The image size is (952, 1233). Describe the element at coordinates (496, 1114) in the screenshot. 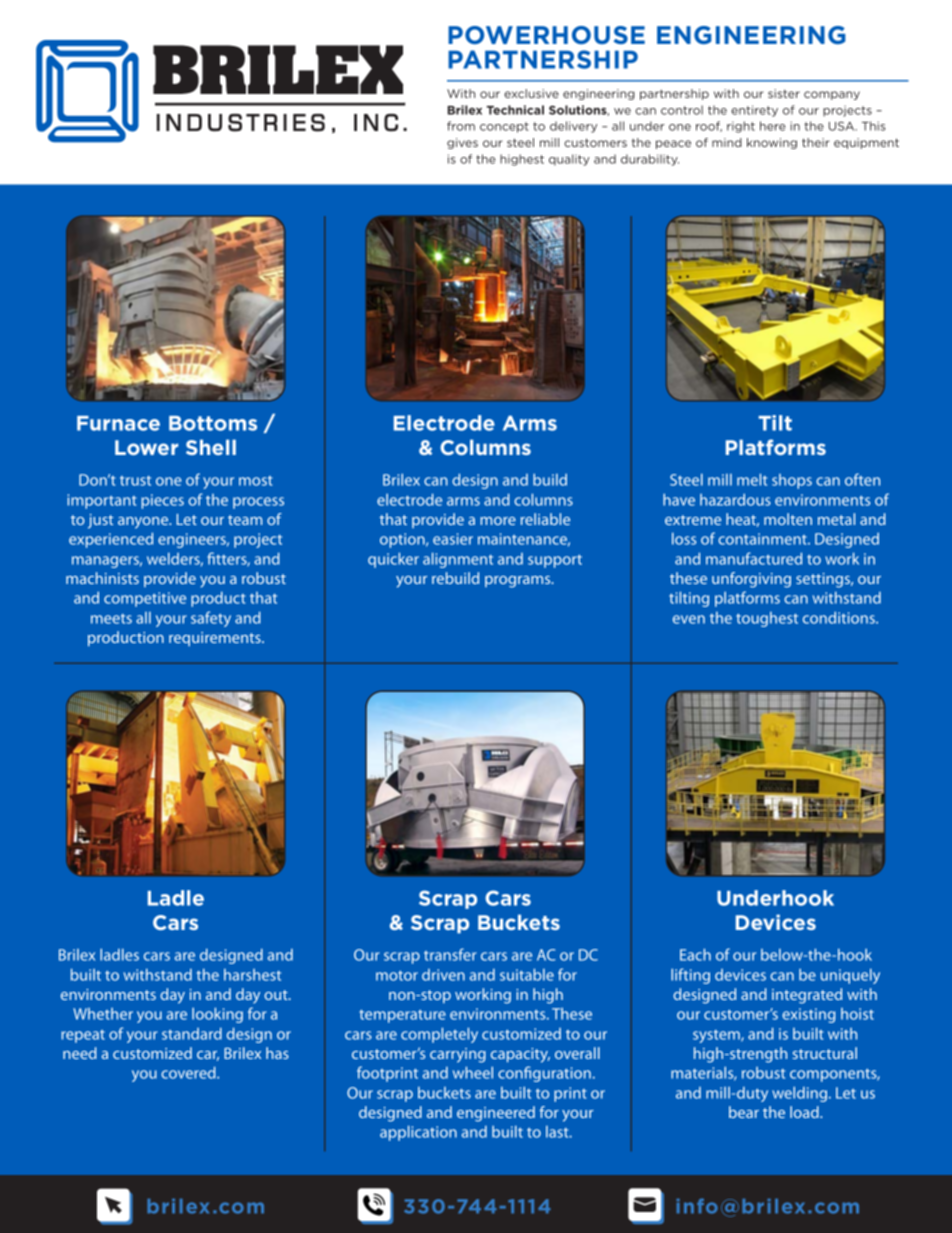

I see `engineered` at that location.
